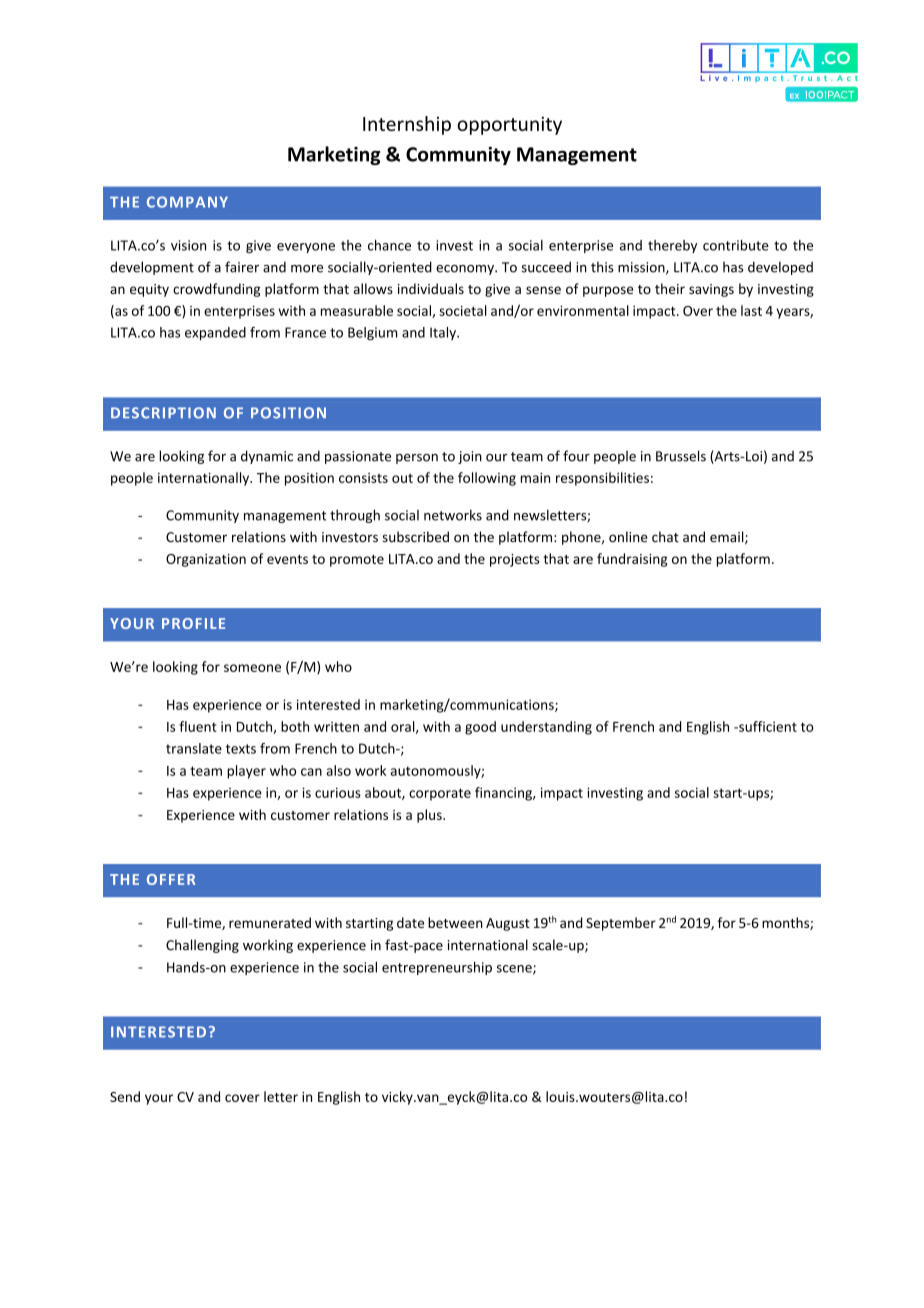 The width and height of the screenshot is (924, 1308). I want to click on COMPANY, so click(187, 202).
